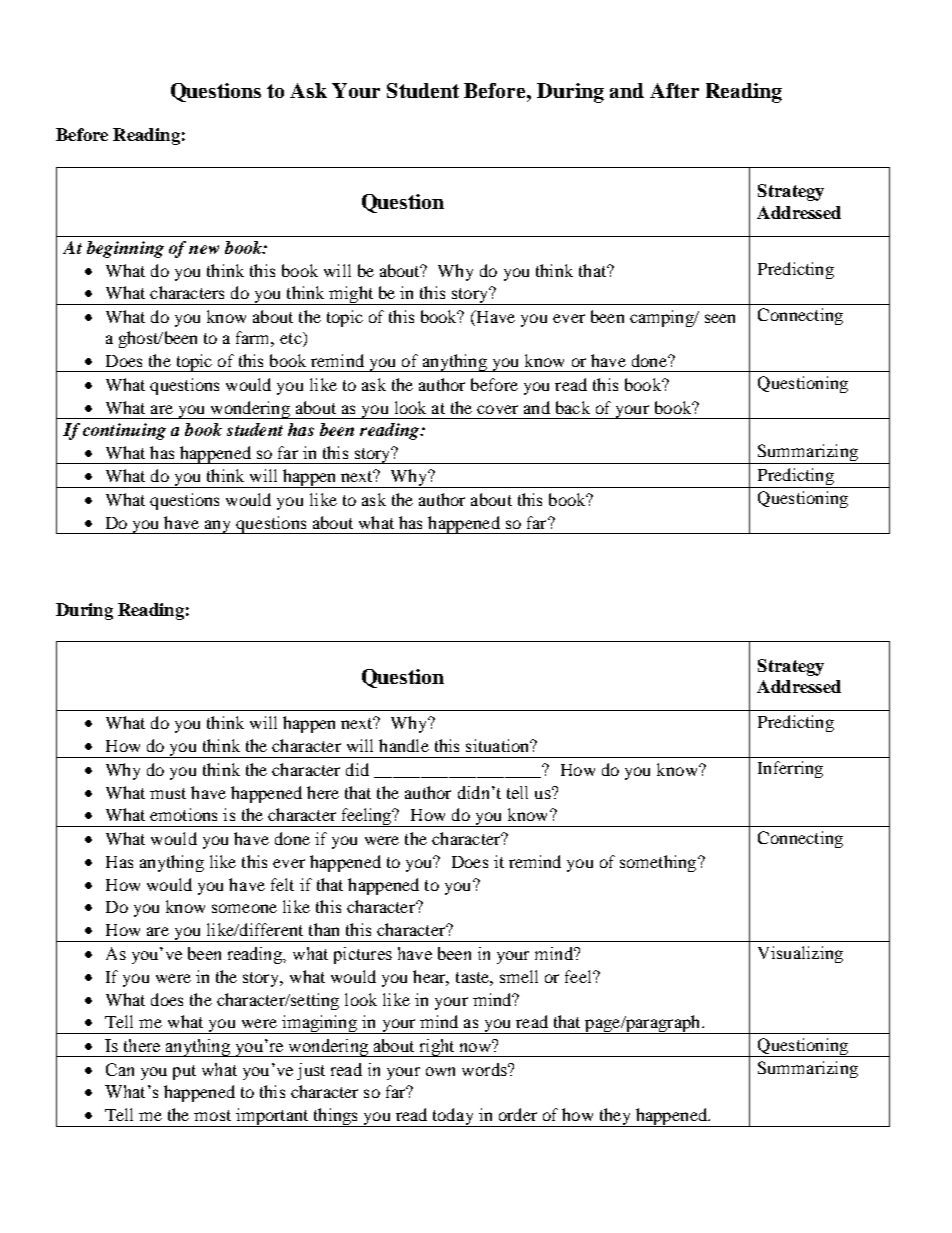  What do you see at coordinates (184, 1072) in the screenshot?
I see `put` at bounding box center [184, 1072].
